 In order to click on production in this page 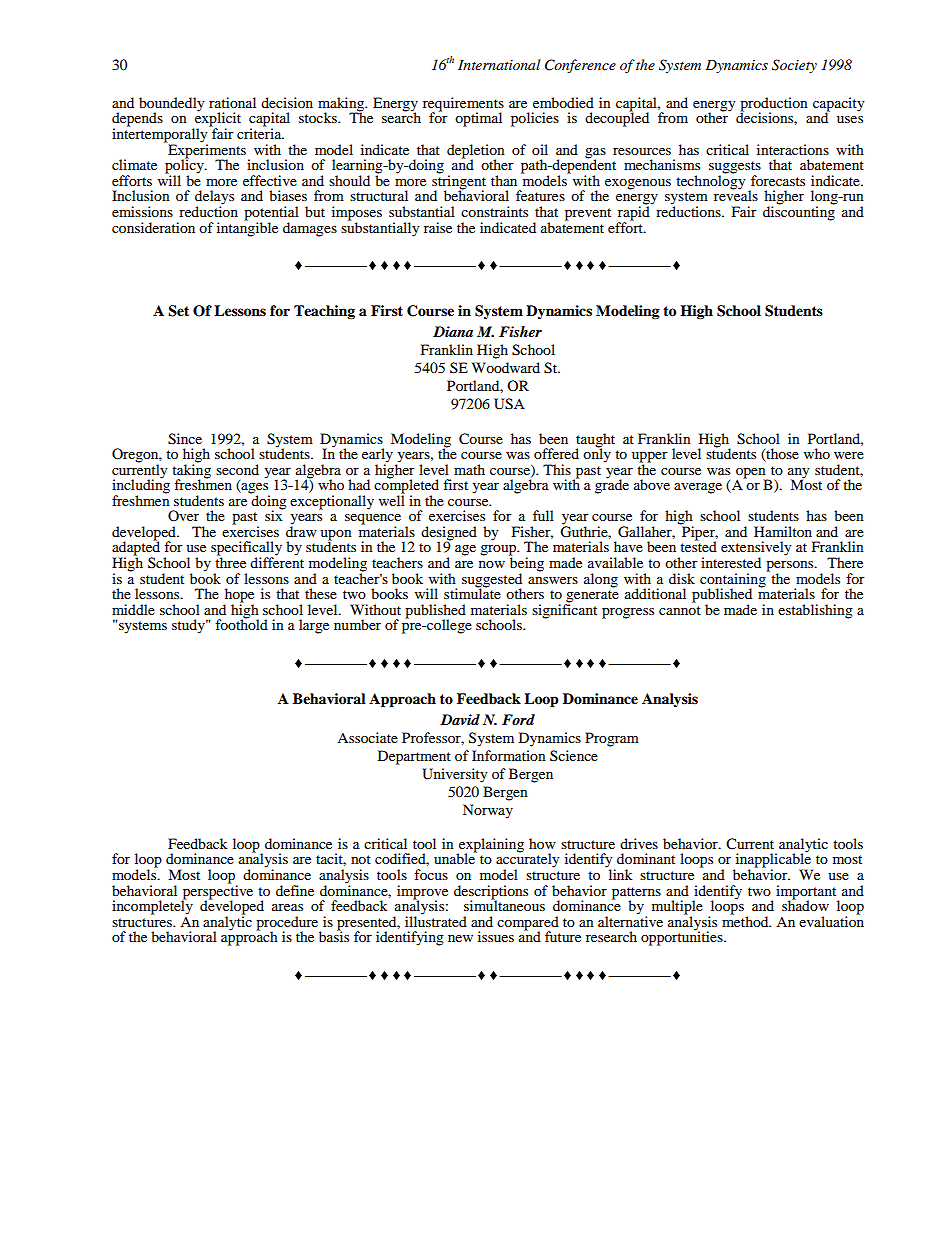, I will do `click(774, 105)`.
